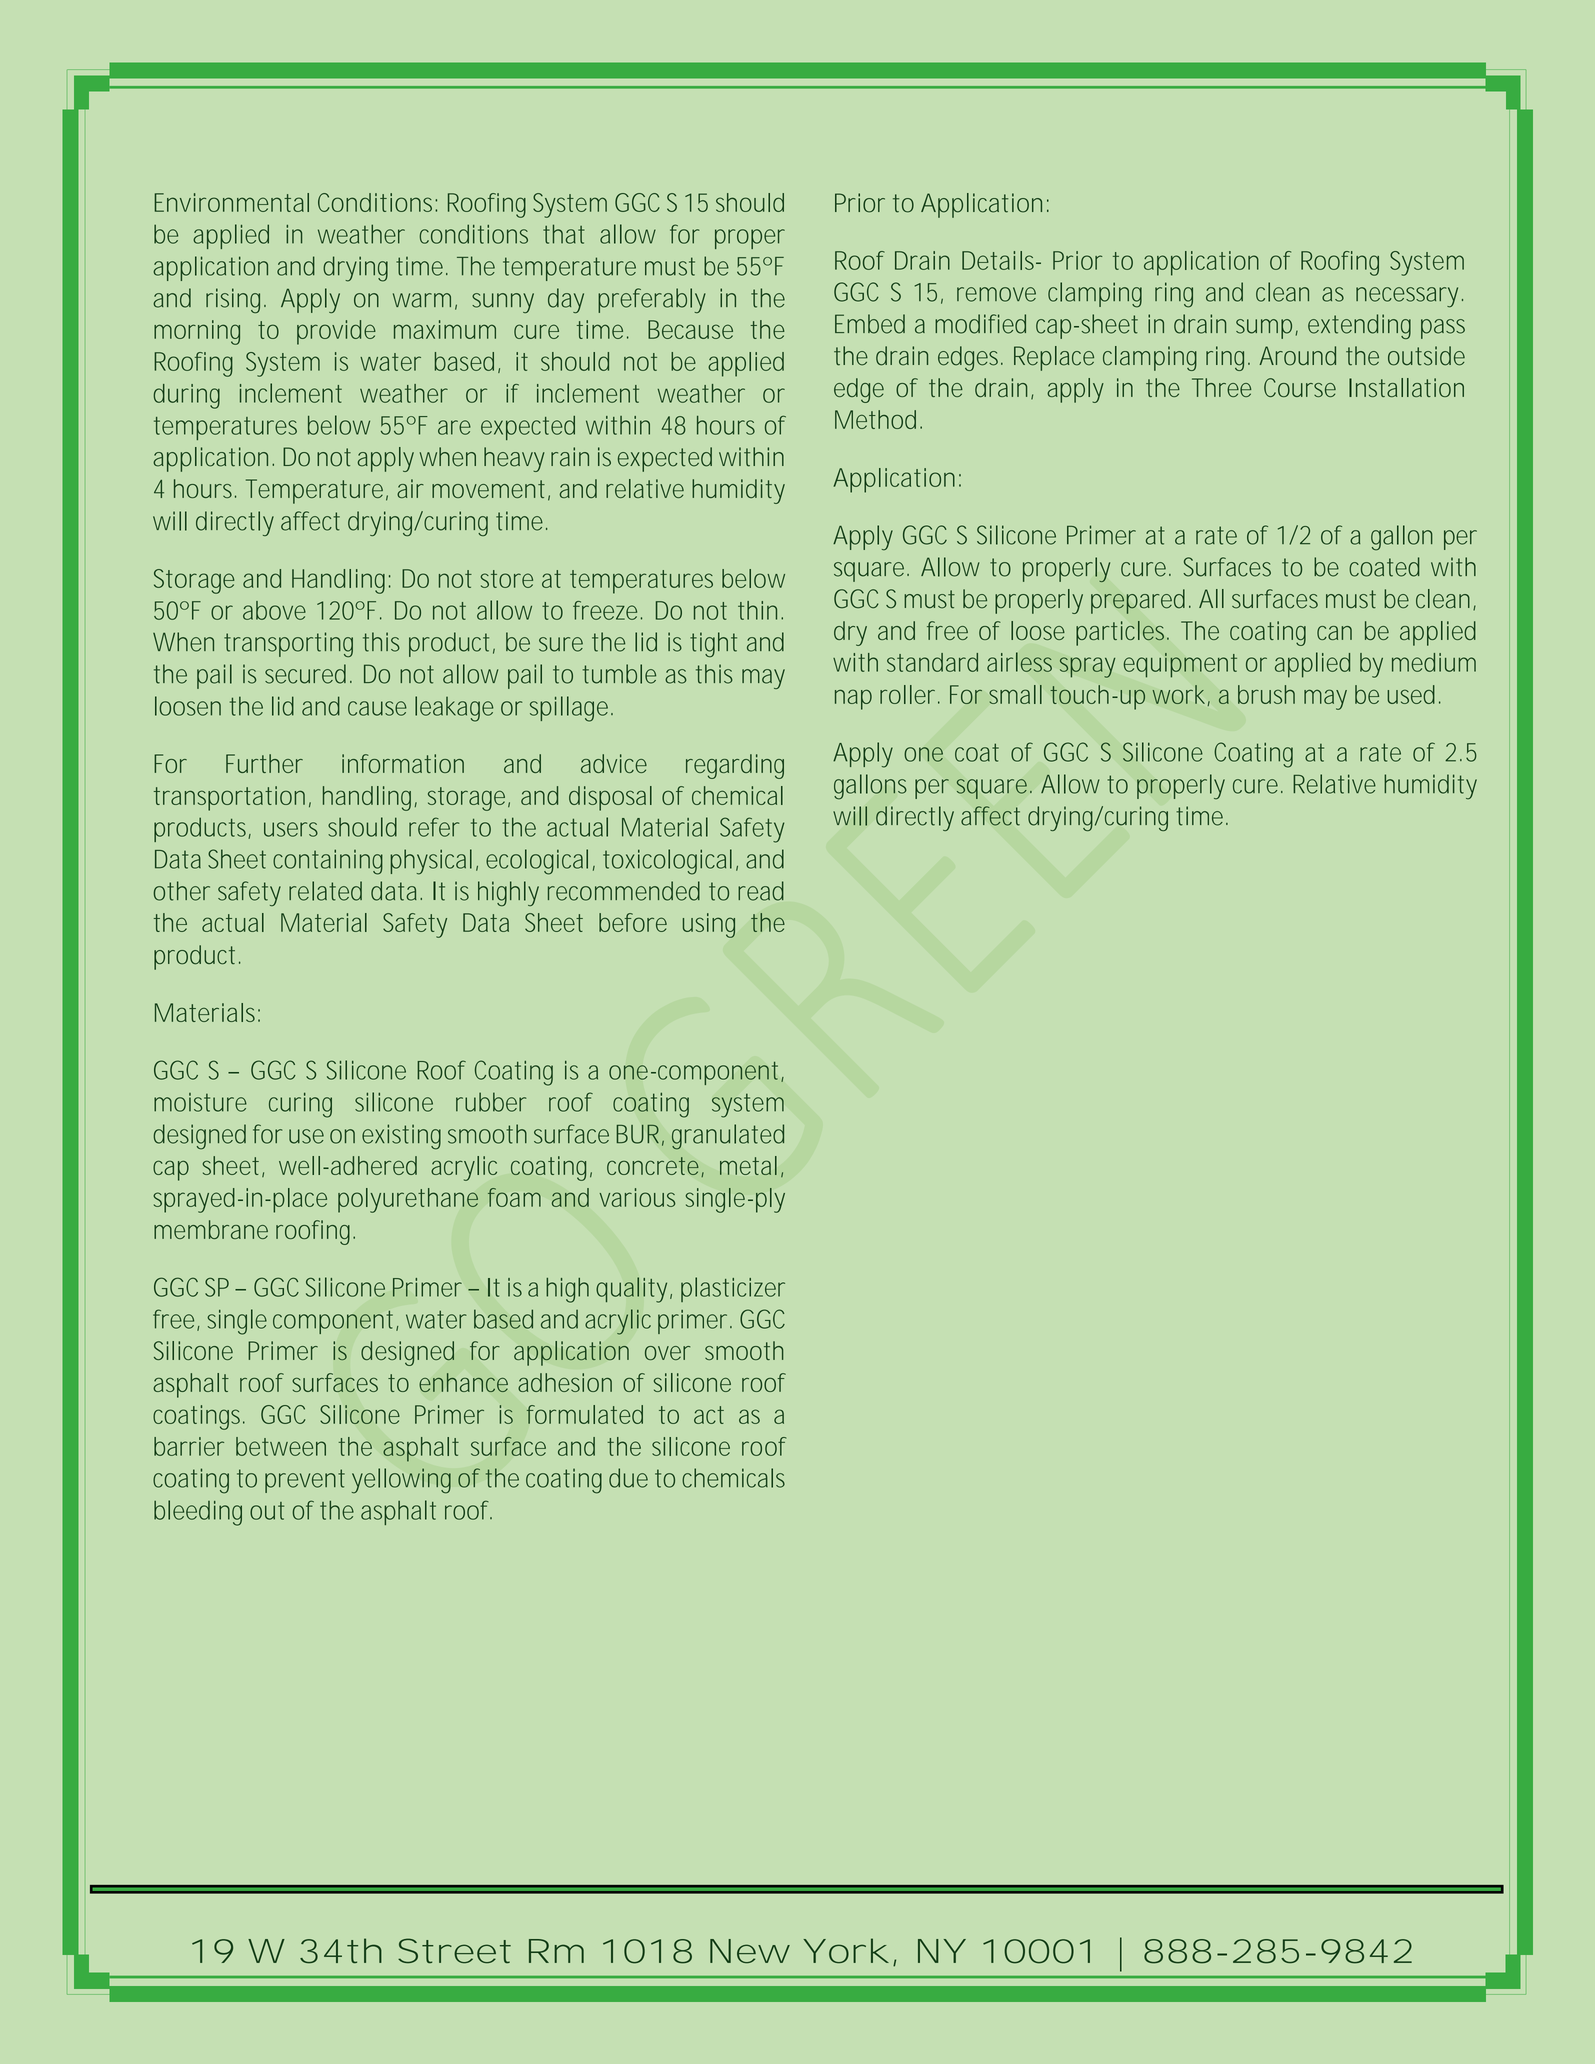  Describe the element at coordinates (422, 300) in the document. I see `warm` at that location.
